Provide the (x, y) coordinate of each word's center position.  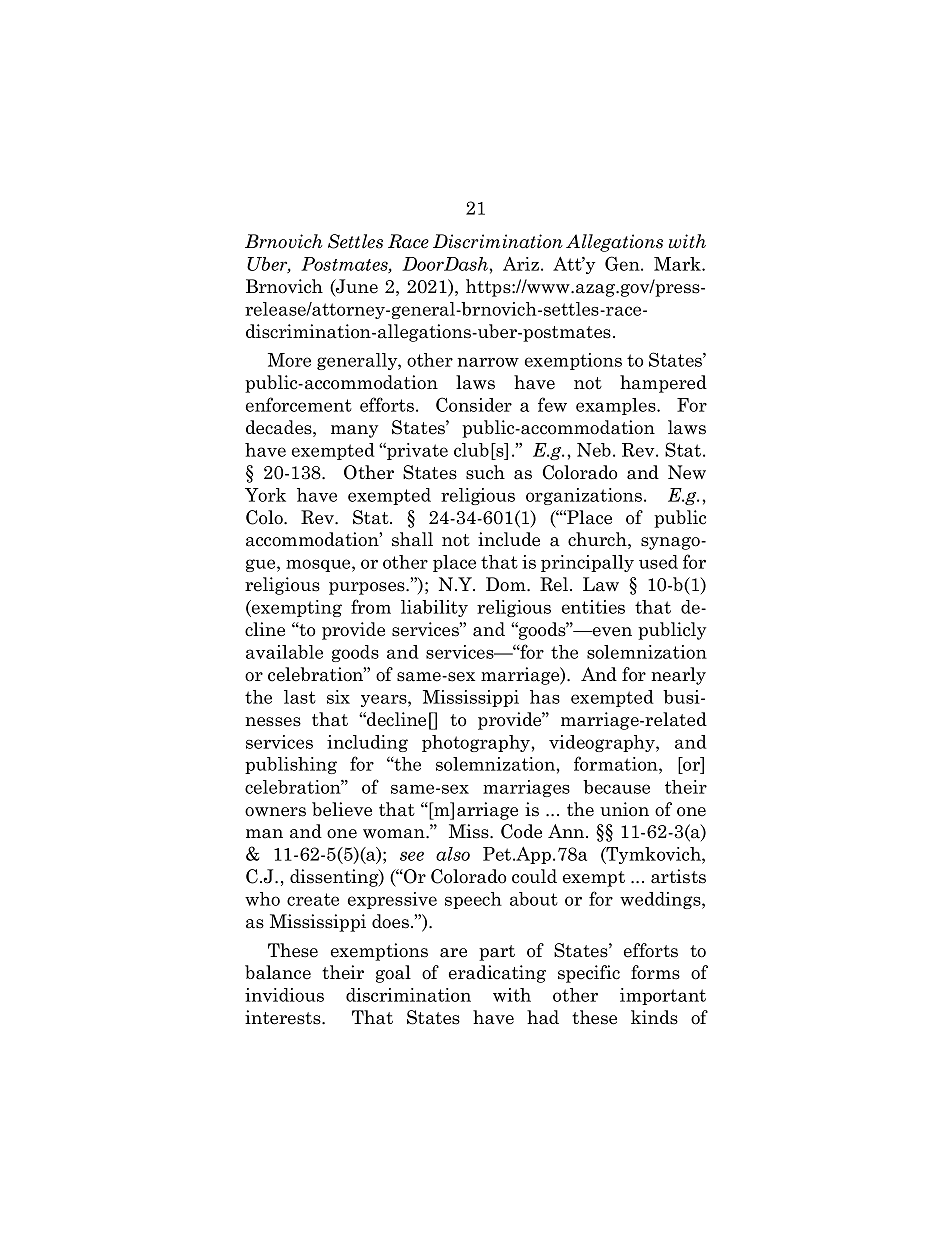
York (265, 495)
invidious (284, 995)
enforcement (299, 404)
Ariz (521, 264)
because (616, 787)
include (509, 539)
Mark (678, 264)
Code (521, 831)
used (658, 562)
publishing (291, 765)
